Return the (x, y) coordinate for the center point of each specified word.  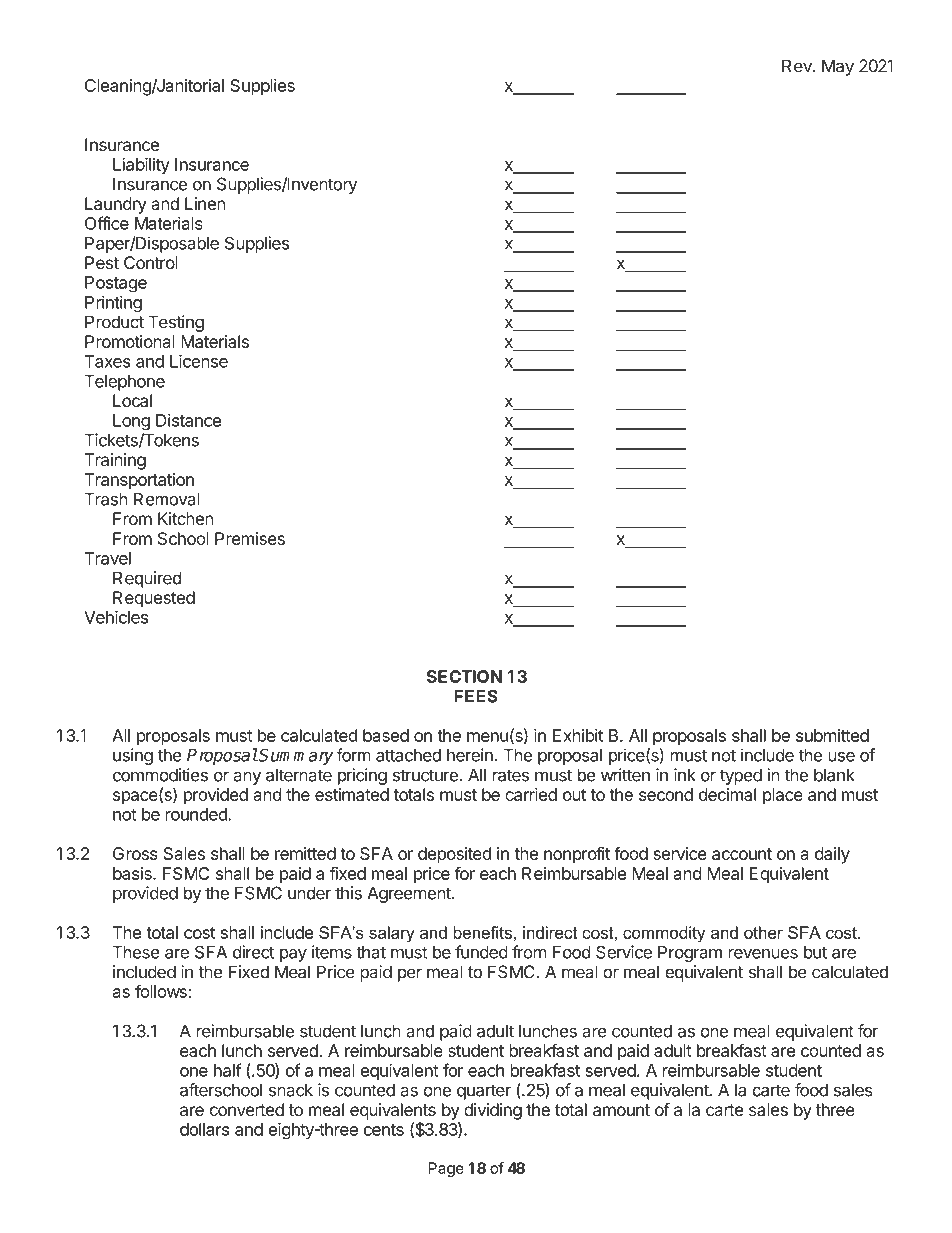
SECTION (464, 676)
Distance (189, 420)
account (742, 854)
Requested (154, 599)
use (841, 757)
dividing (493, 1111)
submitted (832, 735)
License (199, 361)
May (838, 67)
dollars (204, 1129)
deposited (454, 855)
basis (133, 873)
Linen (205, 203)
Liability (141, 165)
